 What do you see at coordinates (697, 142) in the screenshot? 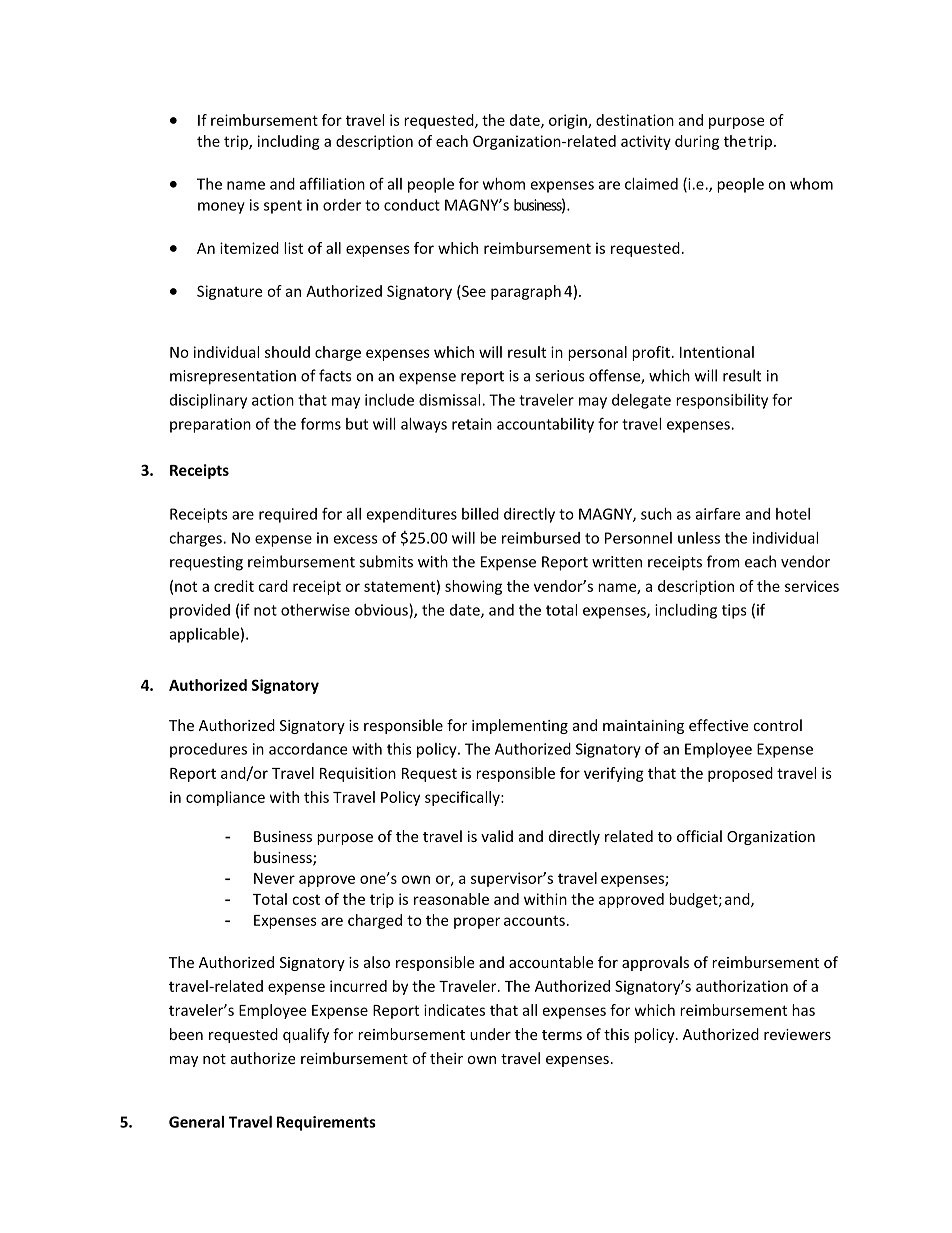
I see `during` at bounding box center [697, 142].
